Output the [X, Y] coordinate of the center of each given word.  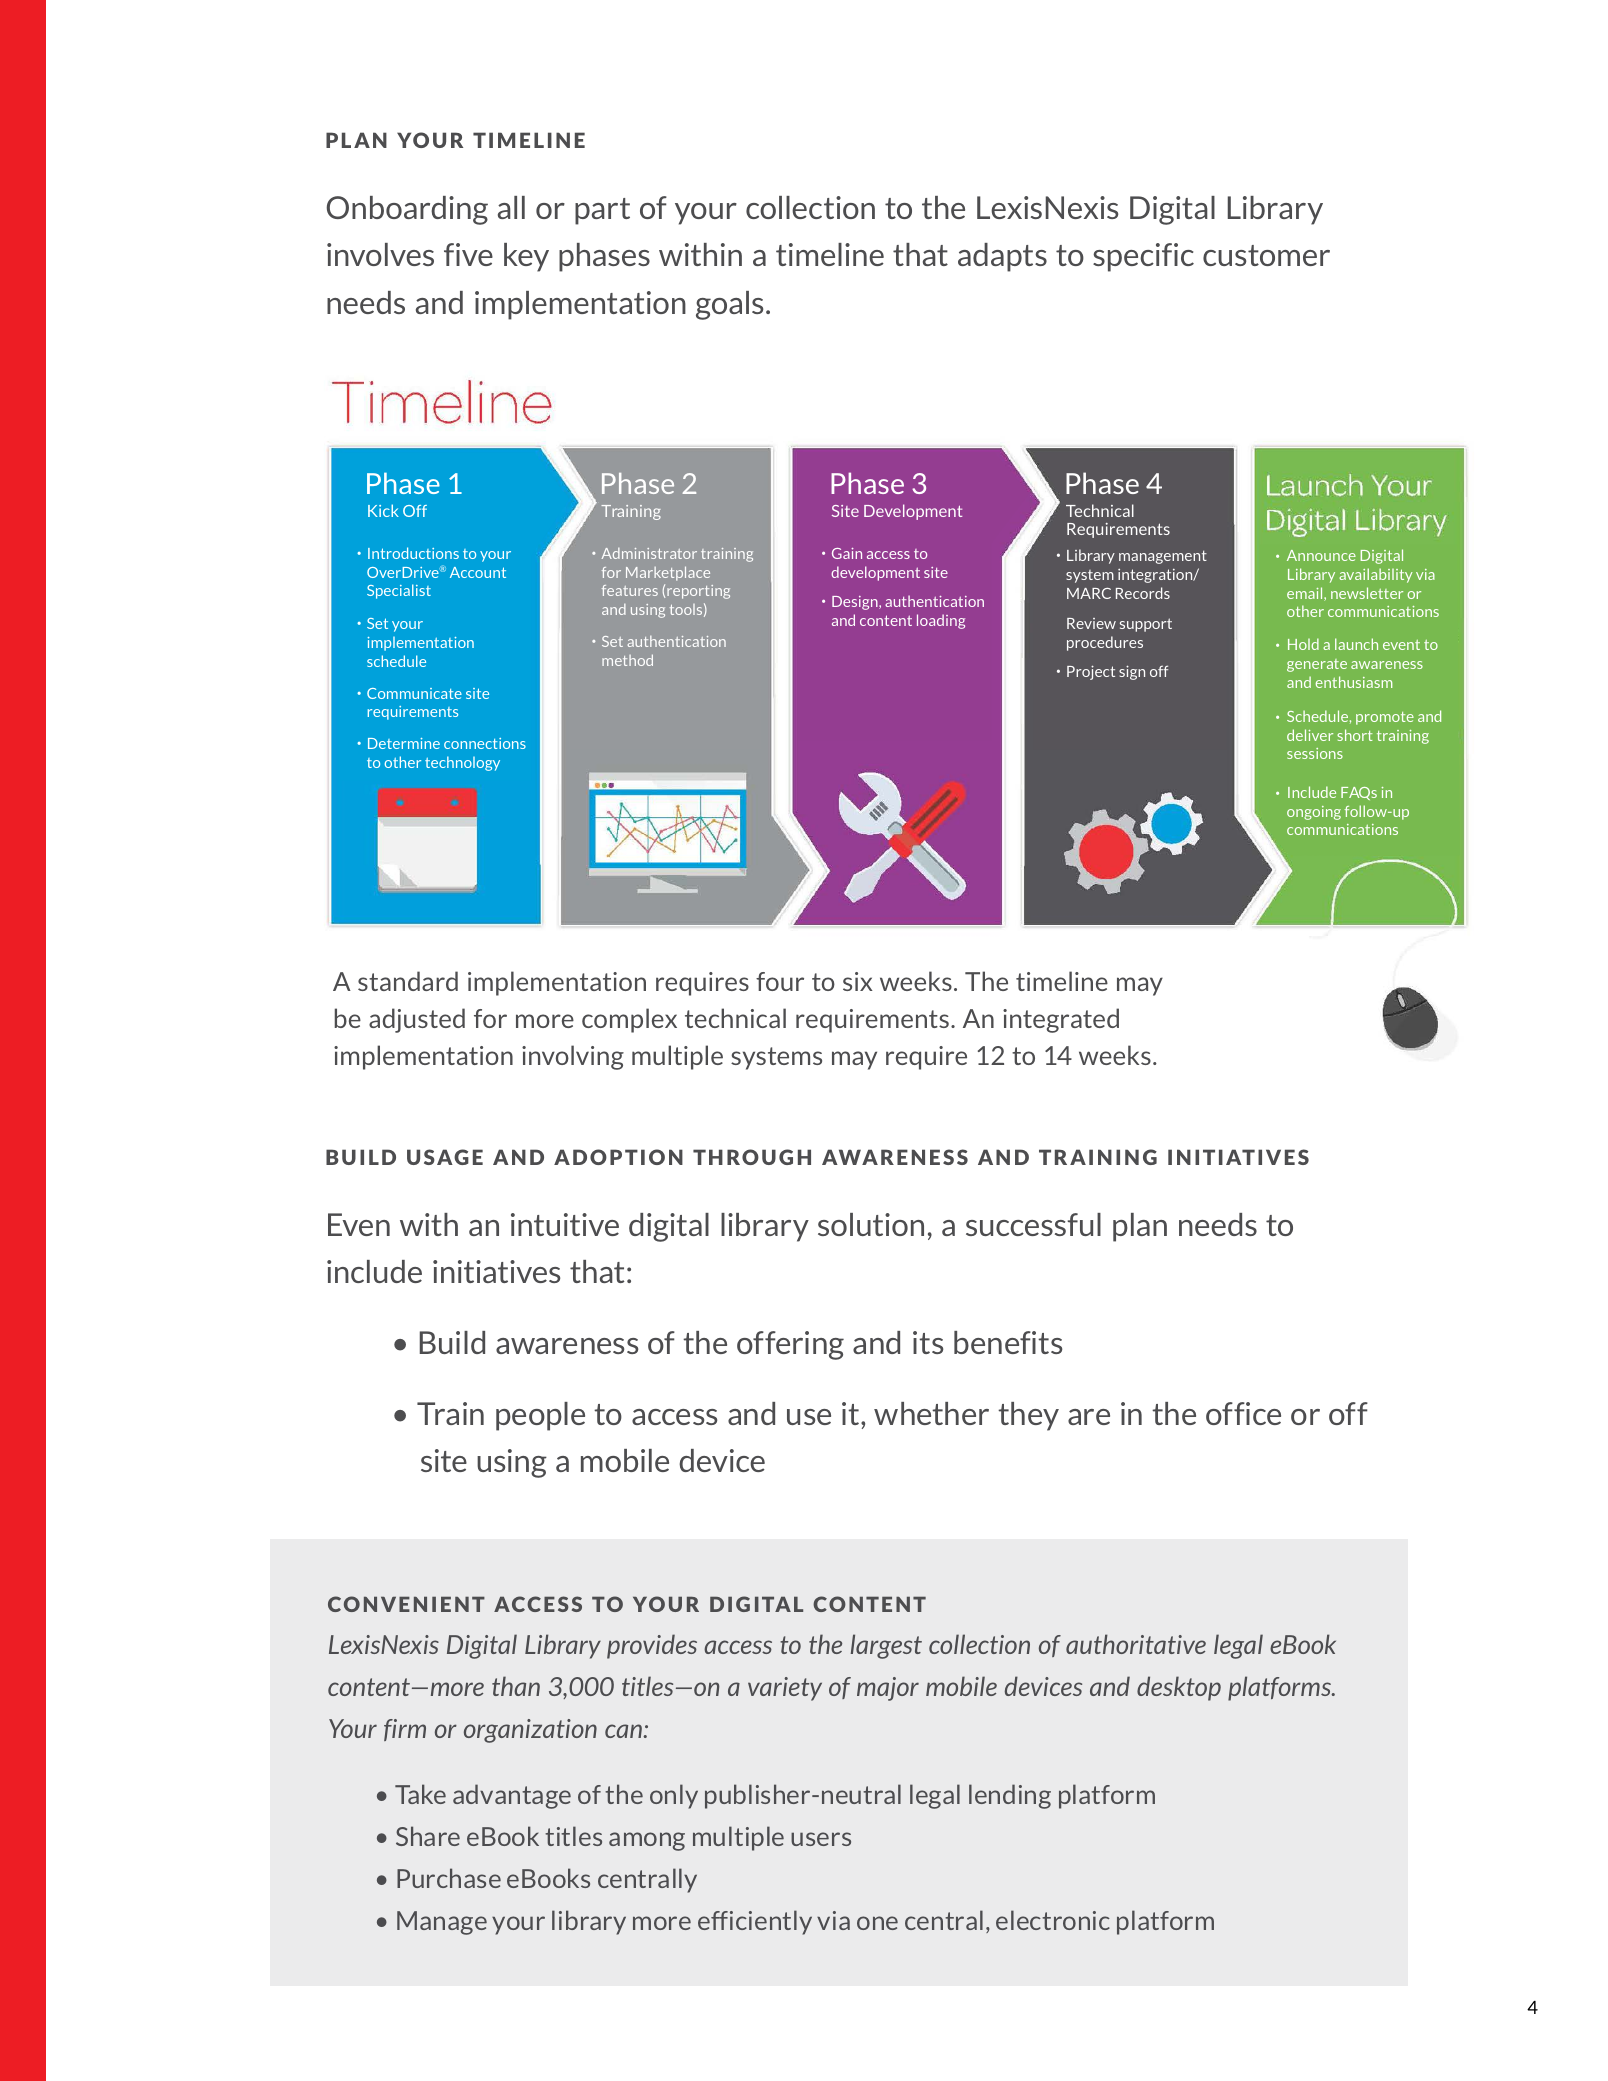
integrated [1061, 1020]
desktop [1179, 1688]
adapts [1002, 257]
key [526, 257]
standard [408, 981]
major [888, 1689]
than [516, 1686]
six [858, 981]
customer [1266, 255]
